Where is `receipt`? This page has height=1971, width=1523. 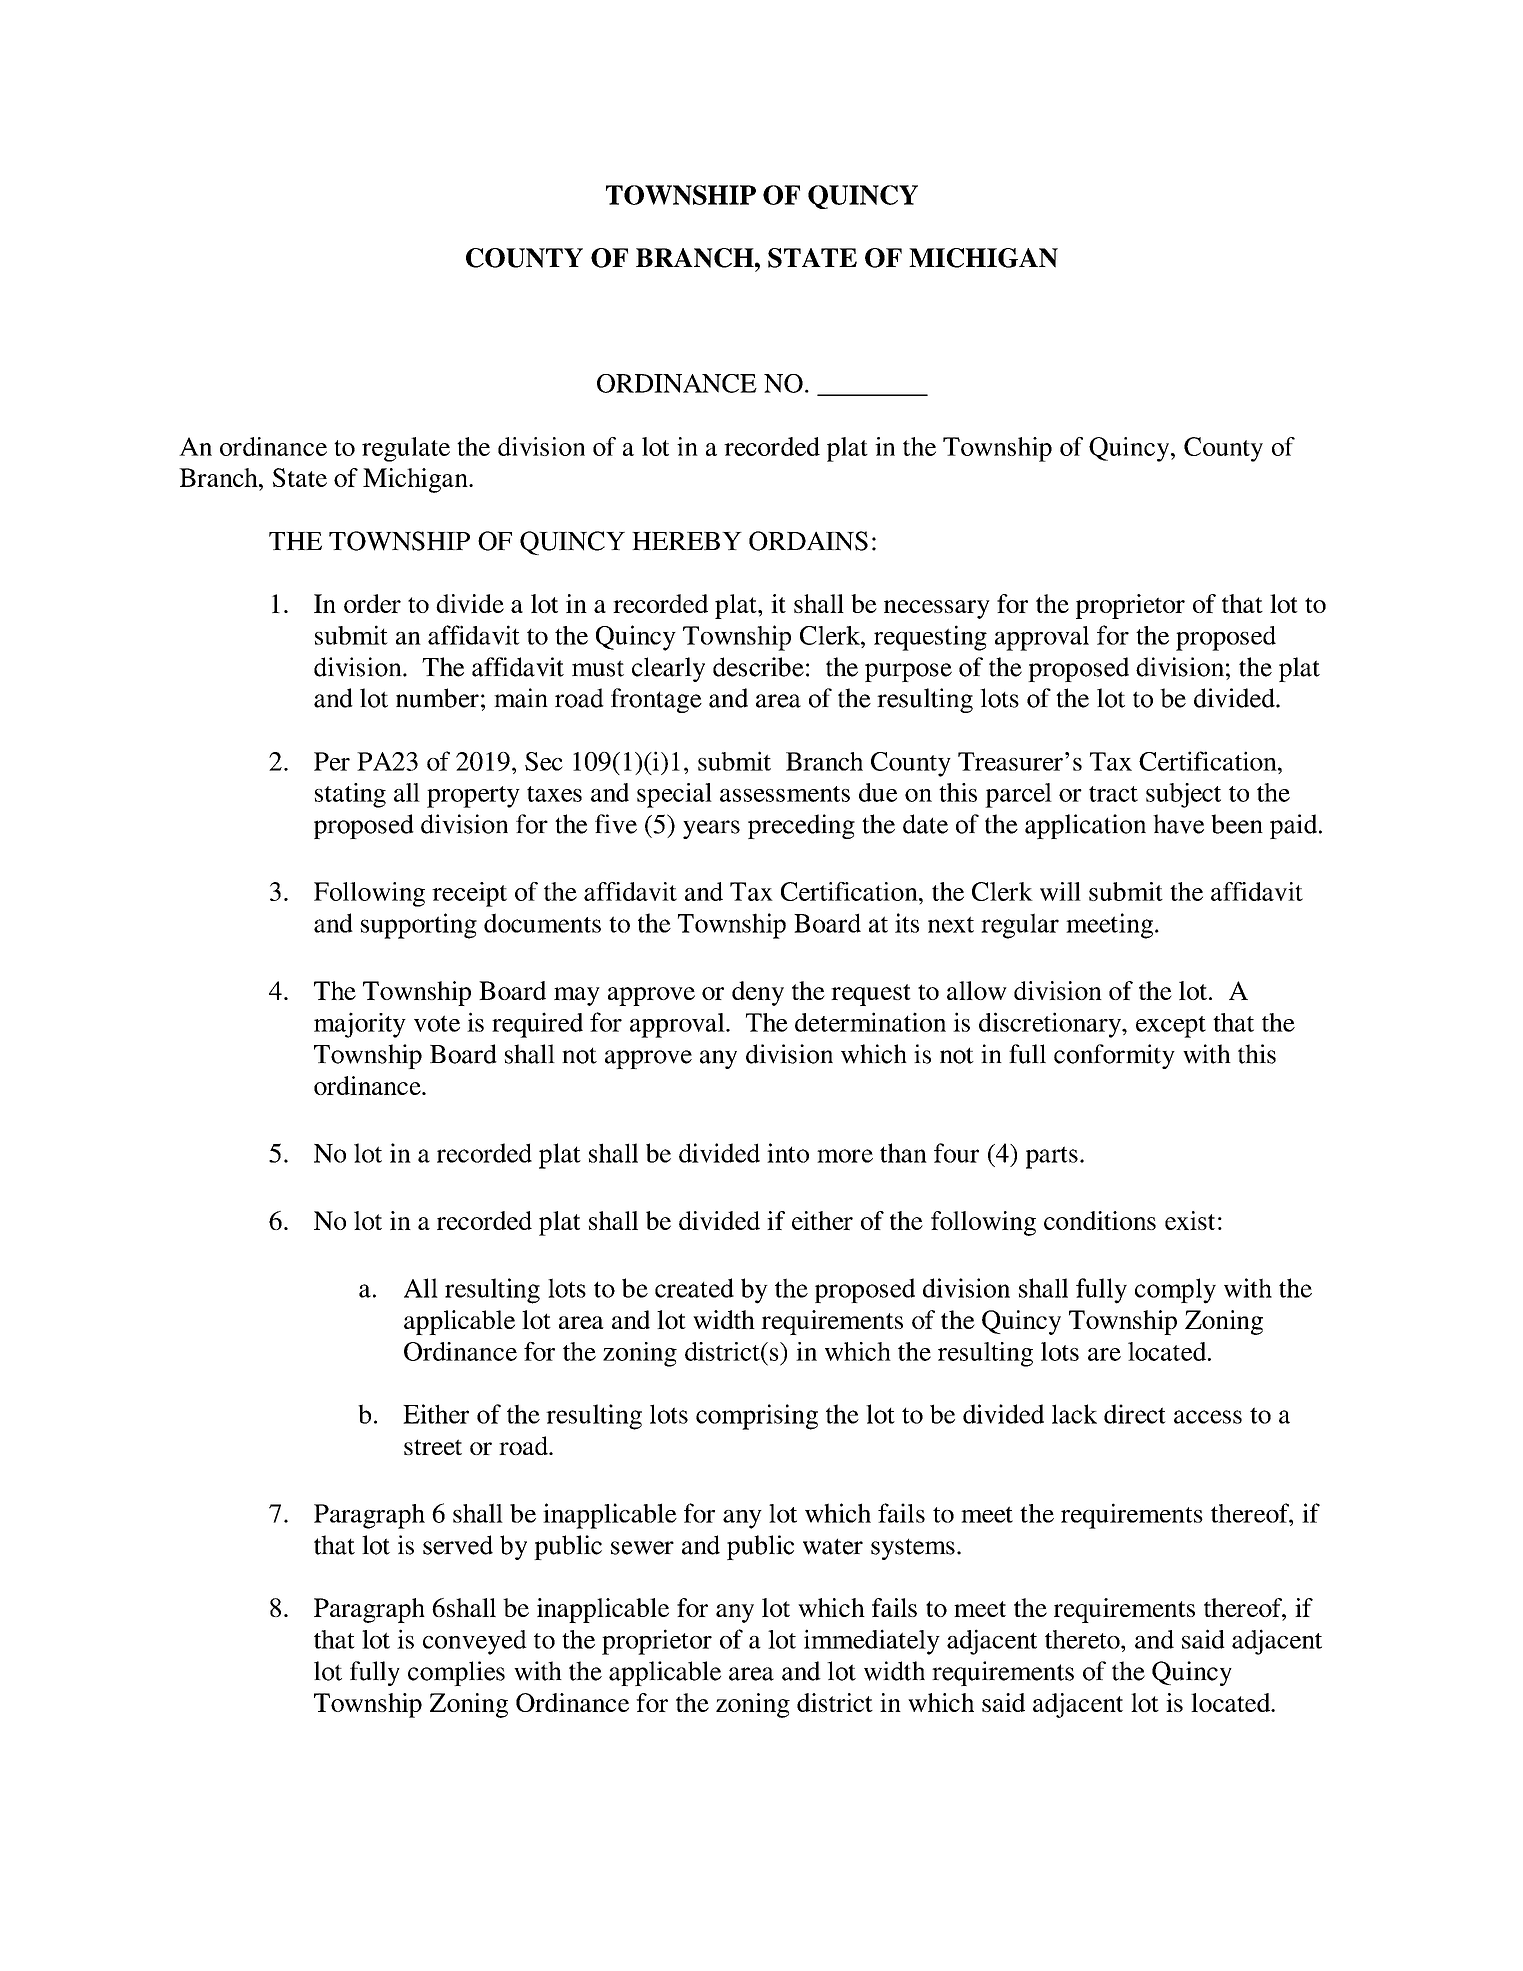 receipt is located at coordinates (469, 894).
